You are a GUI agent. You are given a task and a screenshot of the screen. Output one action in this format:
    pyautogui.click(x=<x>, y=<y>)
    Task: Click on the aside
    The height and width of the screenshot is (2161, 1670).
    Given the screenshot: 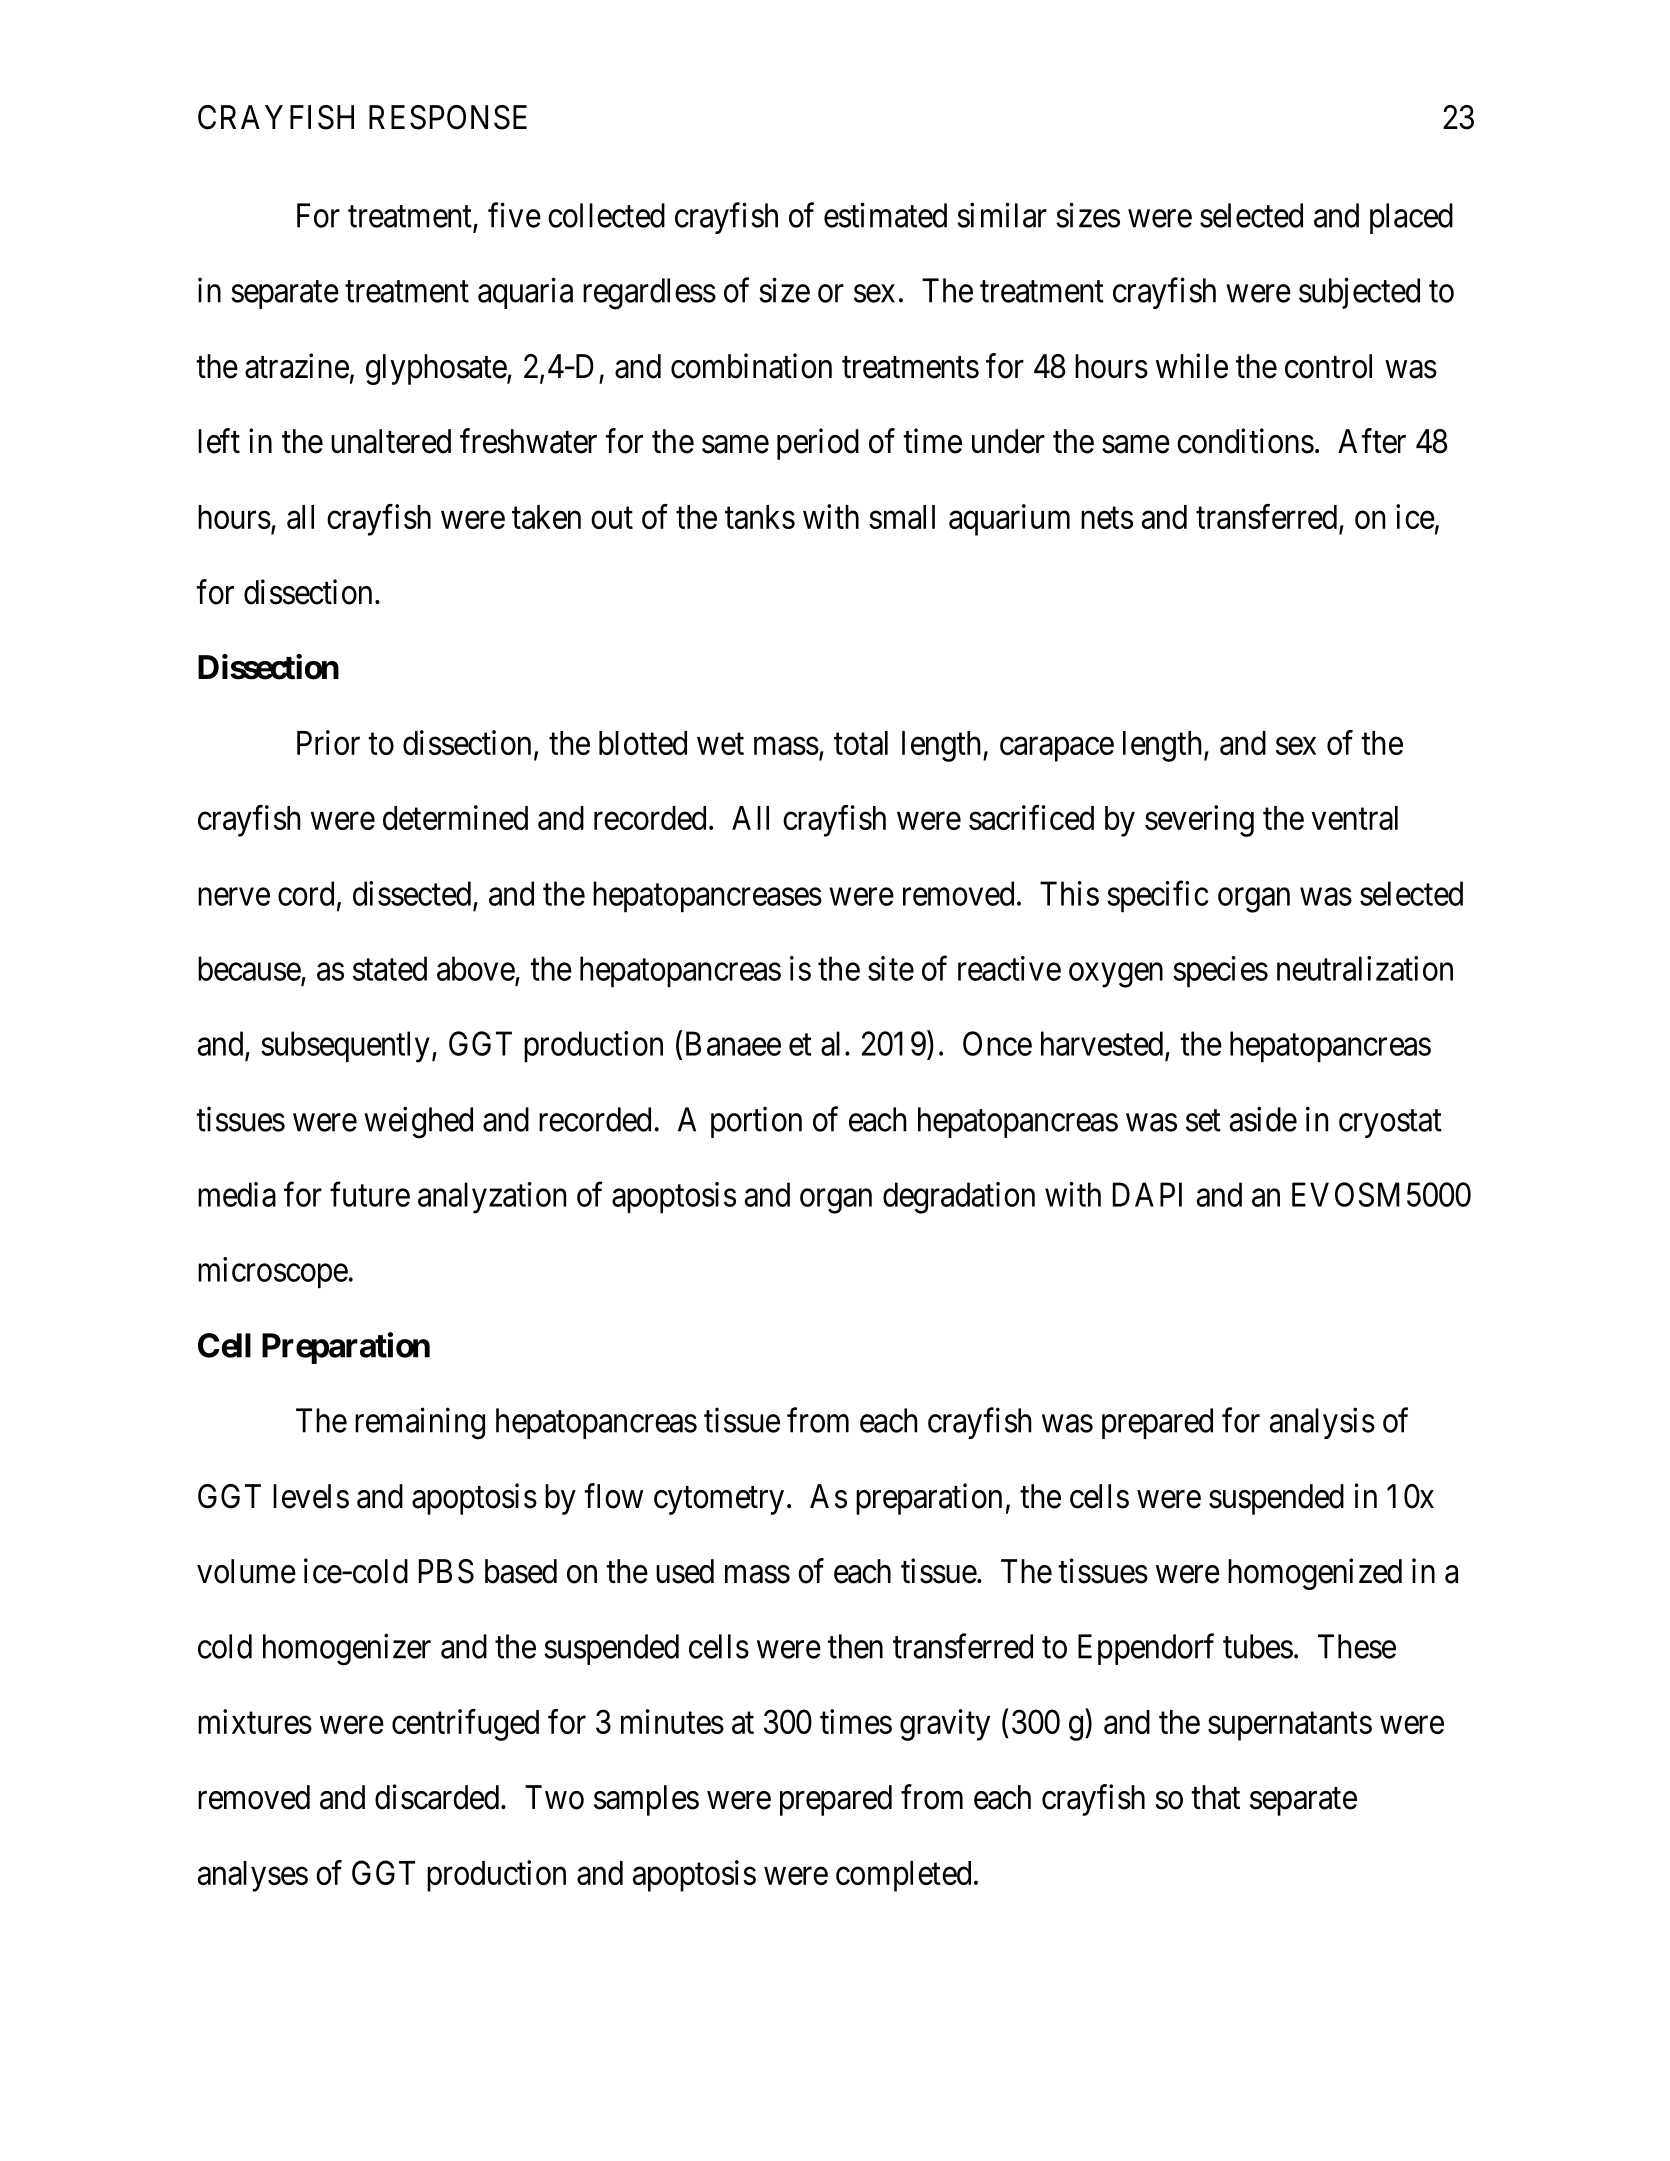 What is the action you would take?
    pyautogui.click(x=1263, y=1119)
